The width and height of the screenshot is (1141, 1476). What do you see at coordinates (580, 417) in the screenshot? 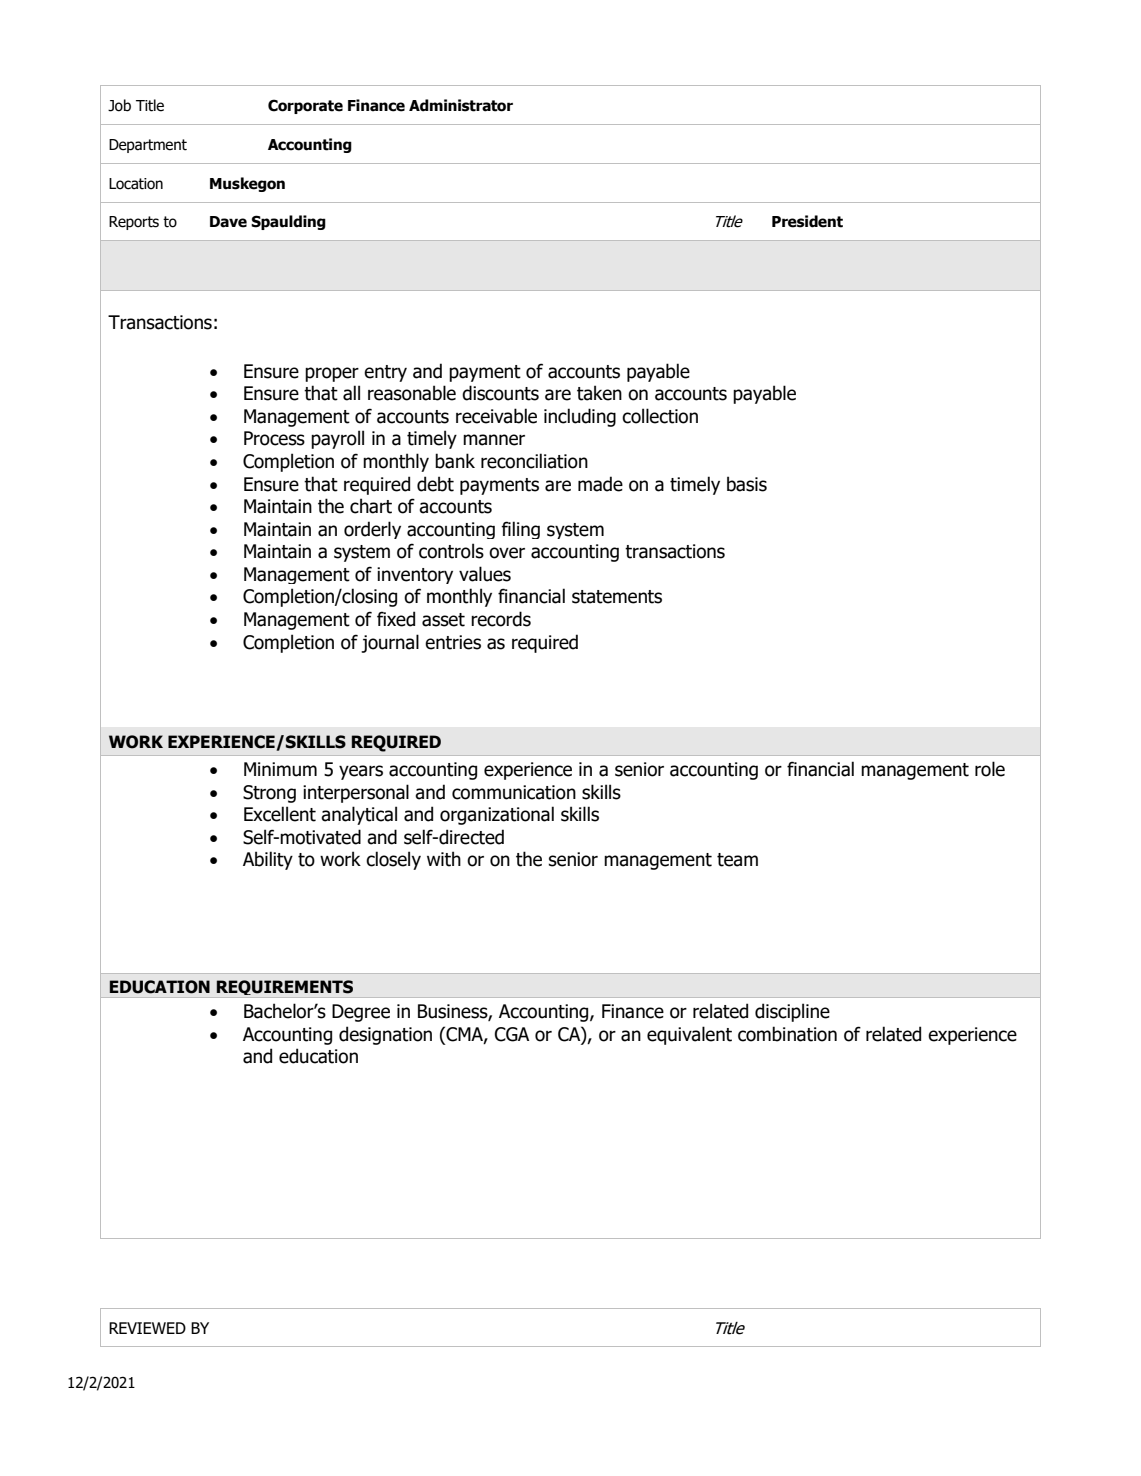
I see `including` at bounding box center [580, 417].
